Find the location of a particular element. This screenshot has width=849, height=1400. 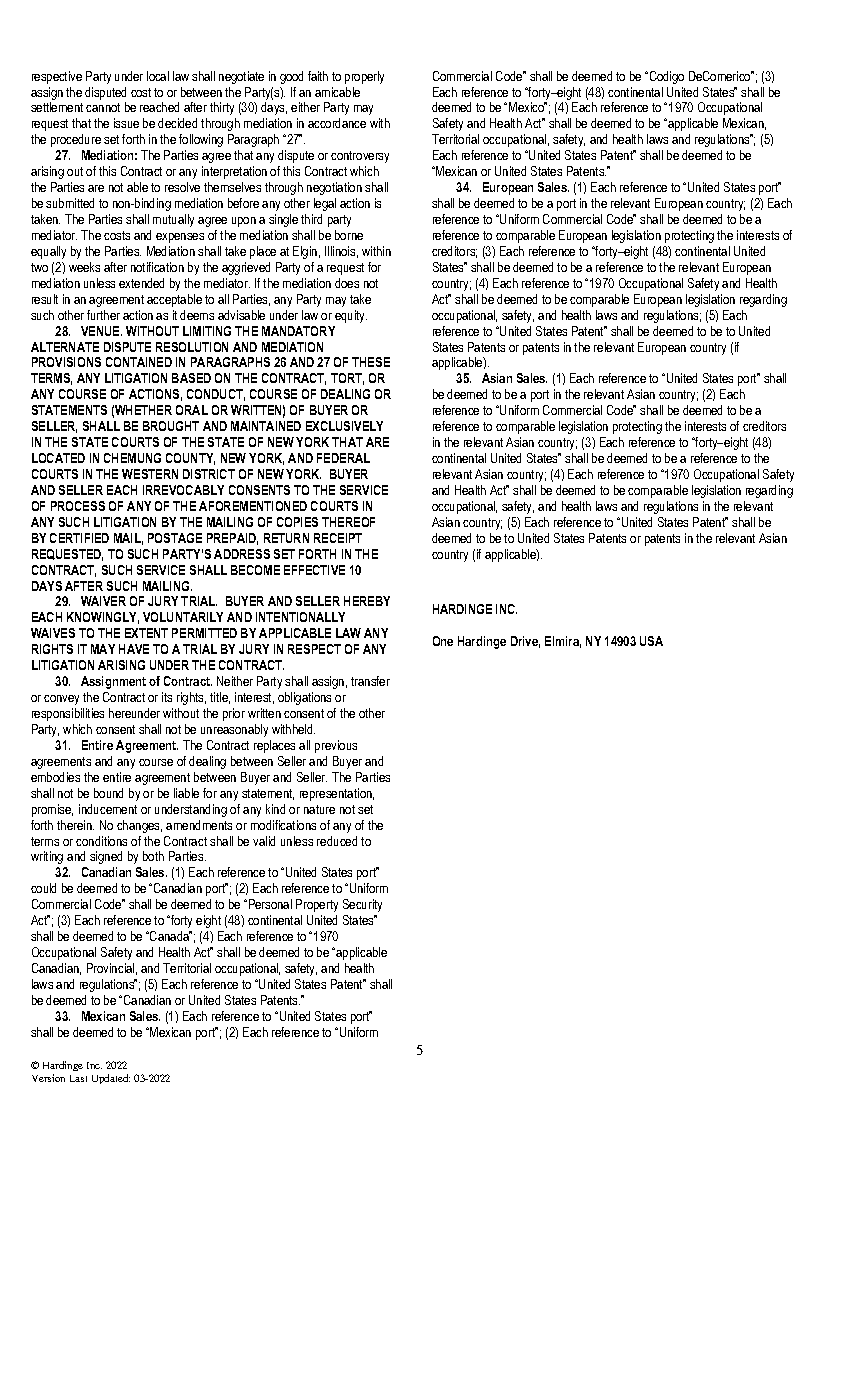

cannot is located at coordinates (103, 107).
